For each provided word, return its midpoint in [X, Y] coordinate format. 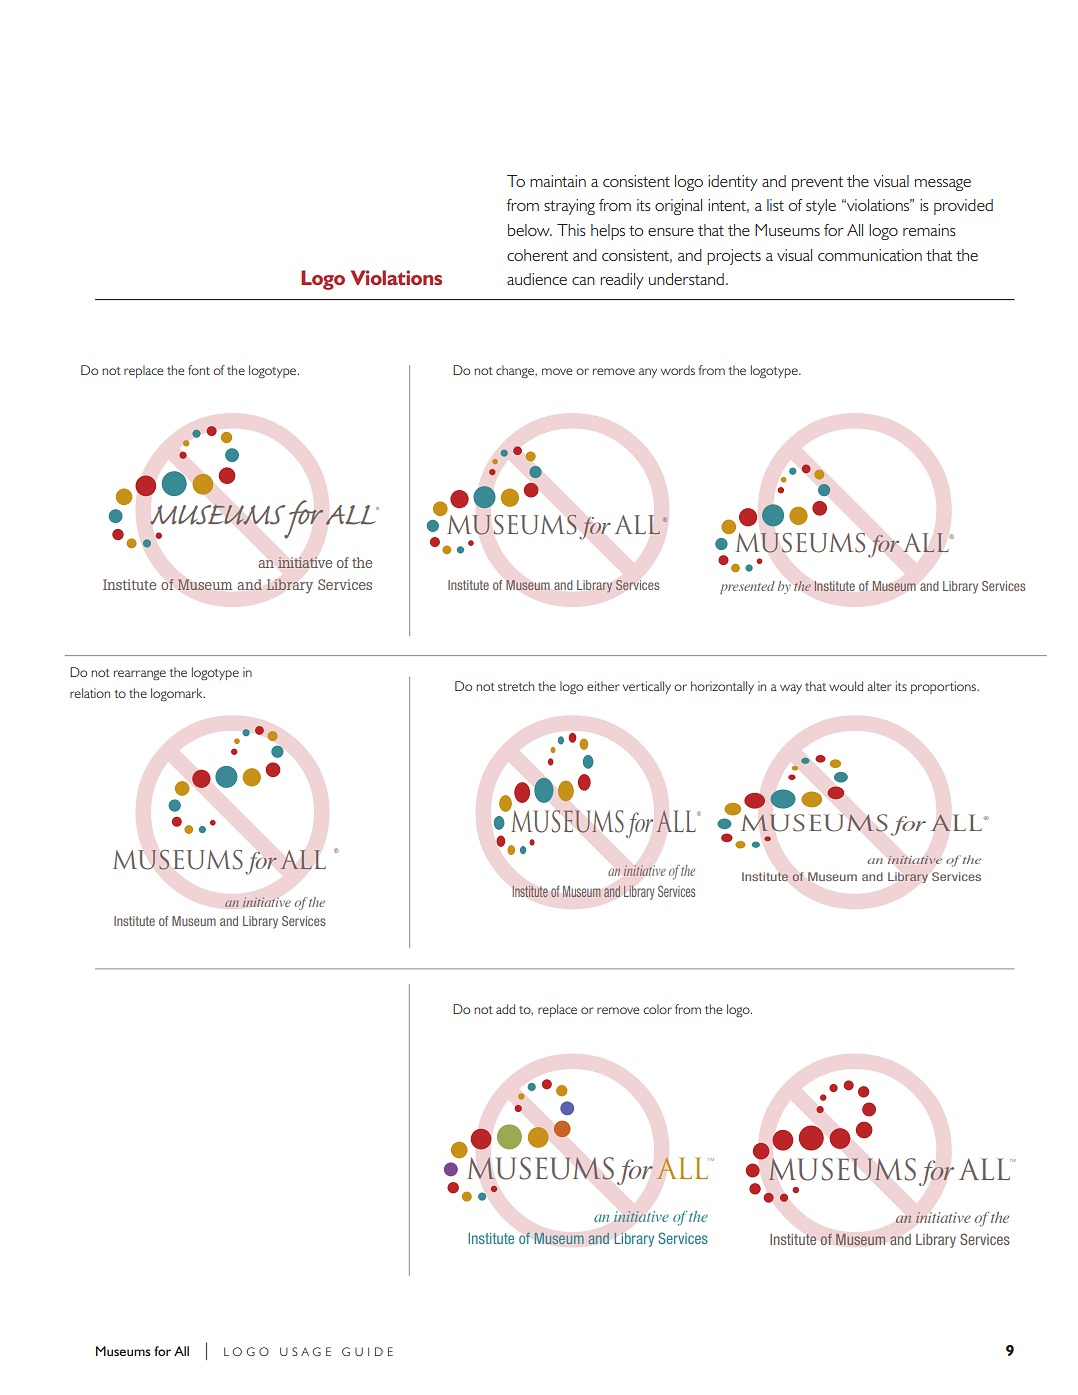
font [199, 370]
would [846, 686]
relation [90, 693]
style [821, 207]
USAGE [305, 1351]
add [505, 1009]
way [791, 689]
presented [747, 587]
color [657, 1009]
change [516, 372]
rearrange [140, 675]
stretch [516, 686]
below [530, 230]
